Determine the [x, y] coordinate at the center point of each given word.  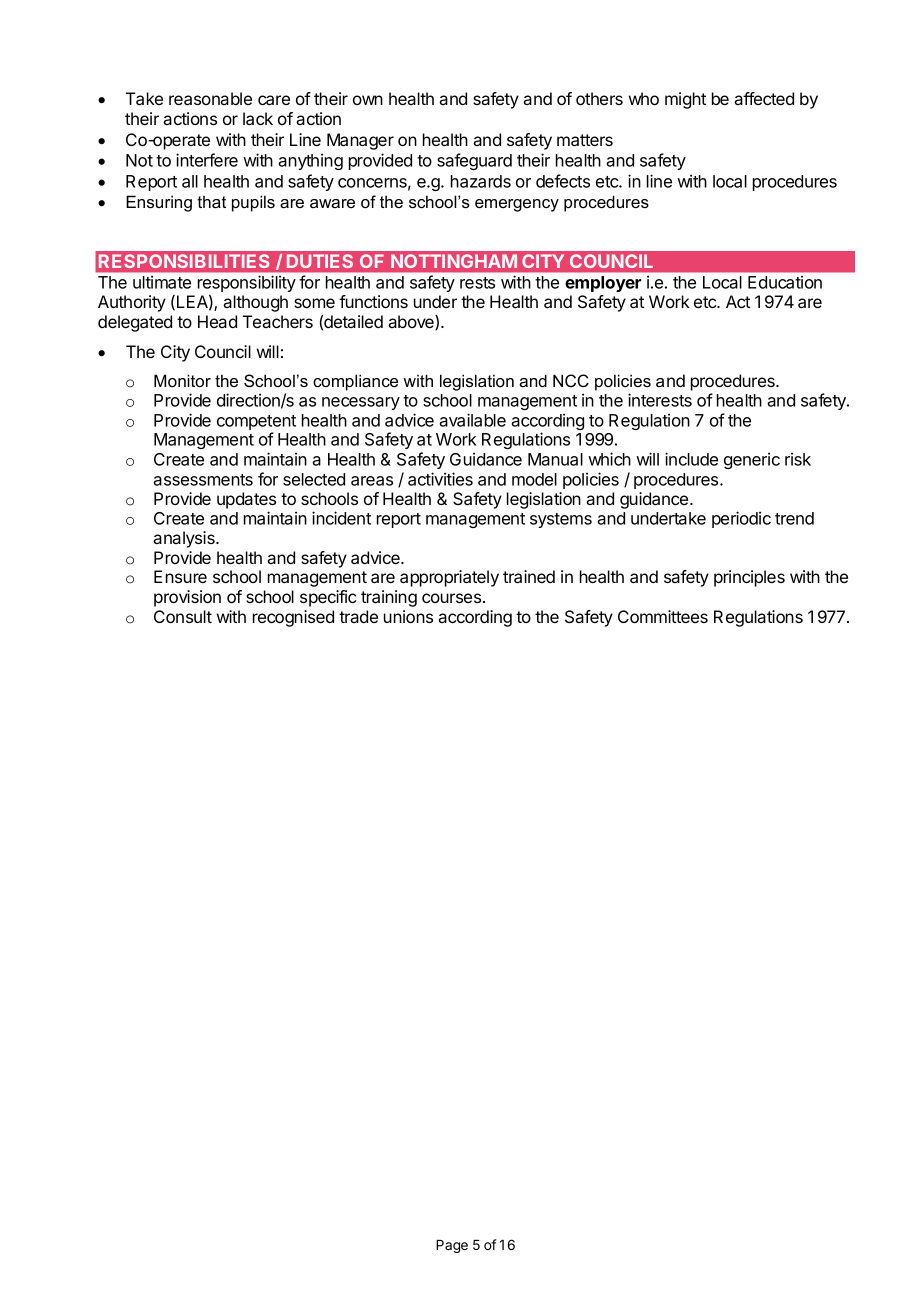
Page [452, 1246]
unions [408, 616]
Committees [663, 616]
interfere [207, 160]
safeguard [474, 161]
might [685, 100]
